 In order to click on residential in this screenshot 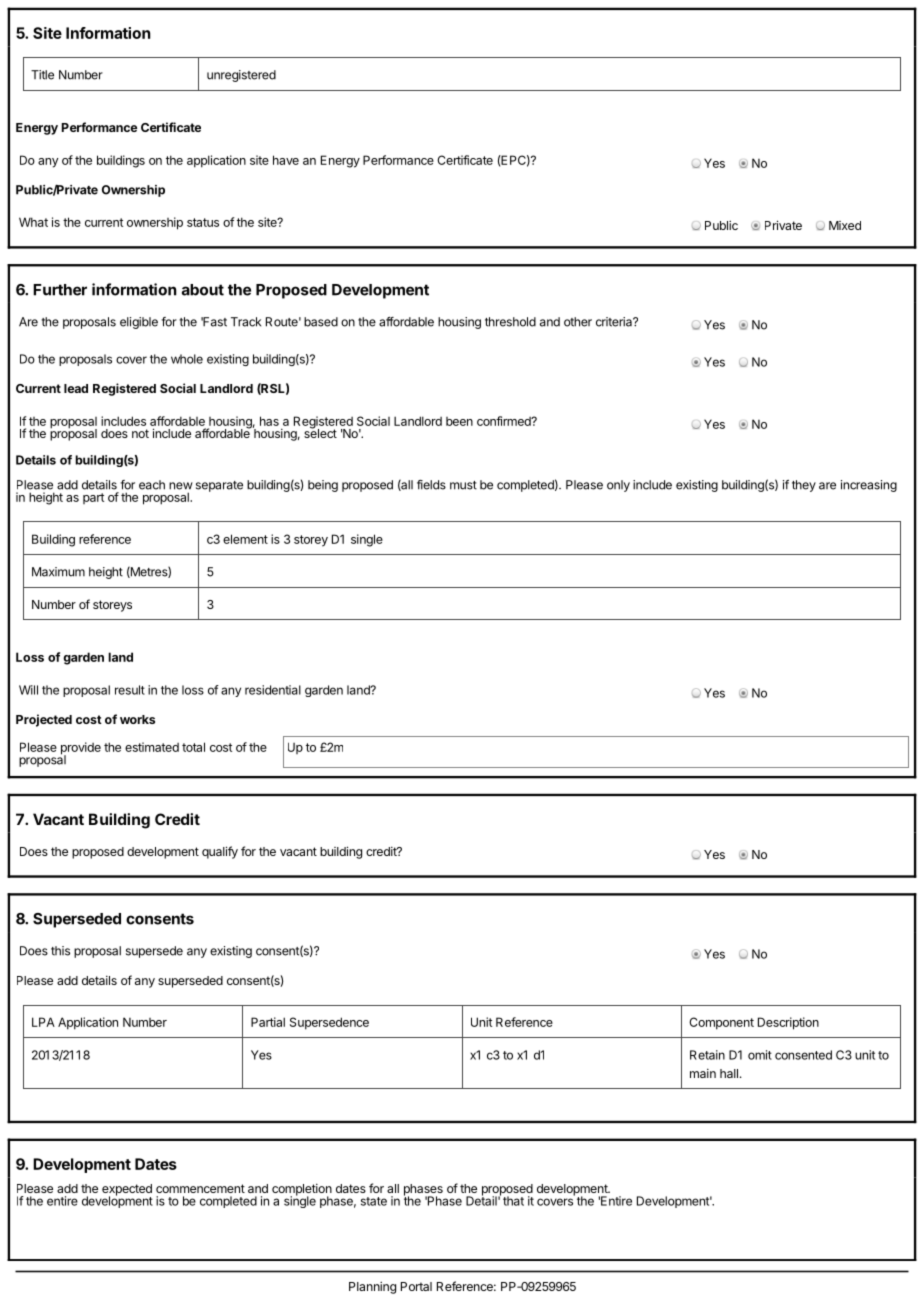, I will do `click(273, 690)`.
